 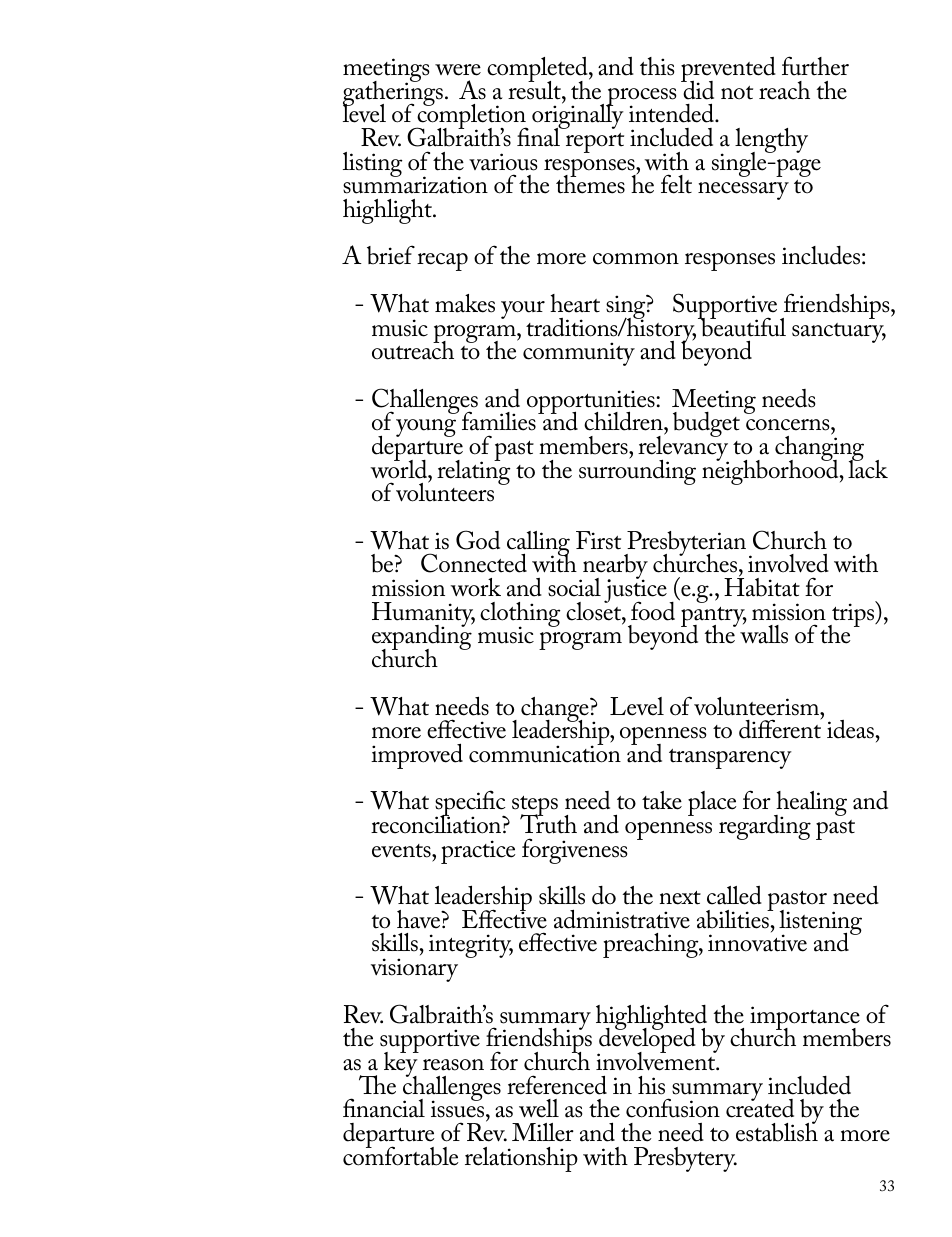 What do you see at coordinates (641, 98) in the image?
I see `process` at bounding box center [641, 98].
